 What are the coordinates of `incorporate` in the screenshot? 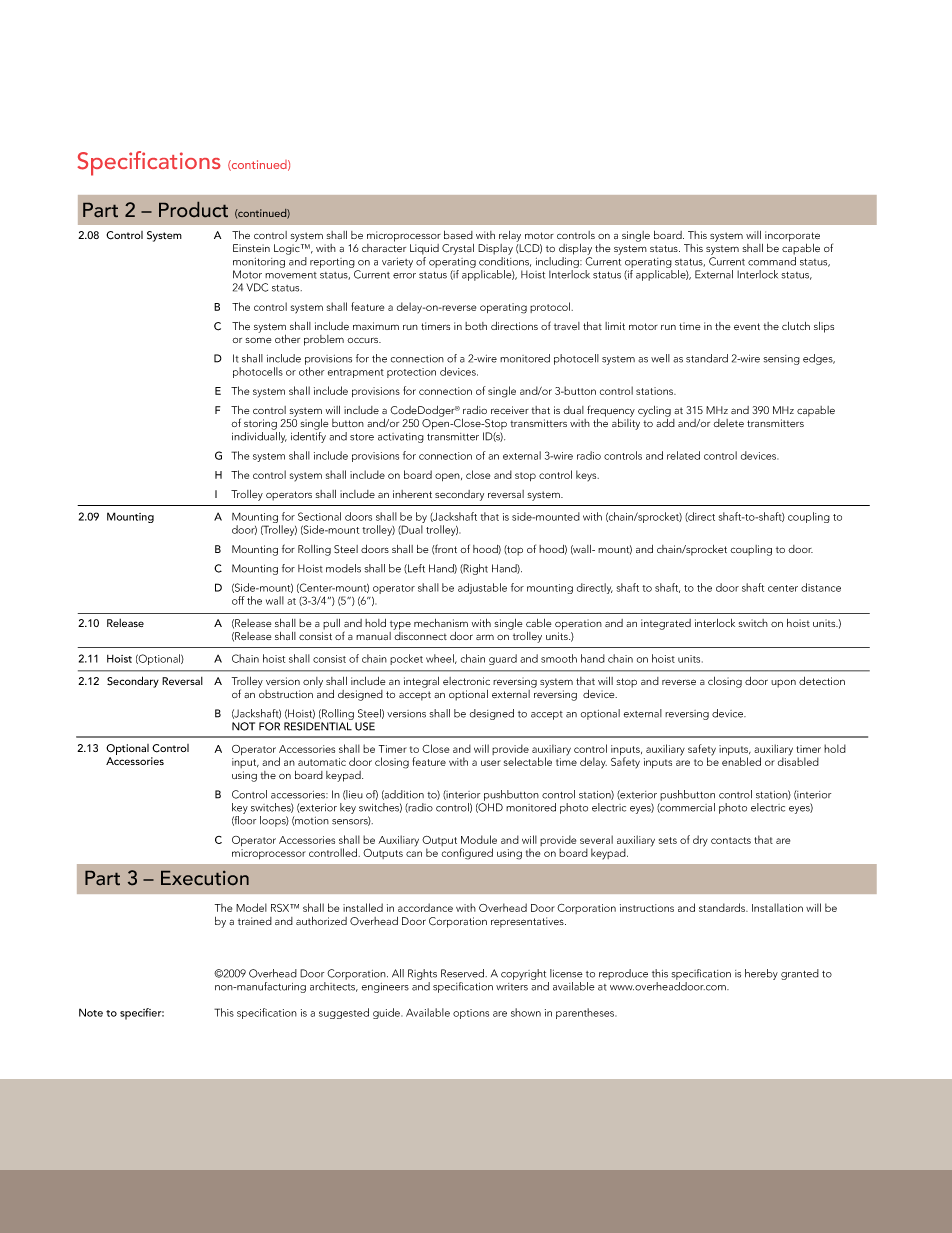 It's located at (792, 236).
